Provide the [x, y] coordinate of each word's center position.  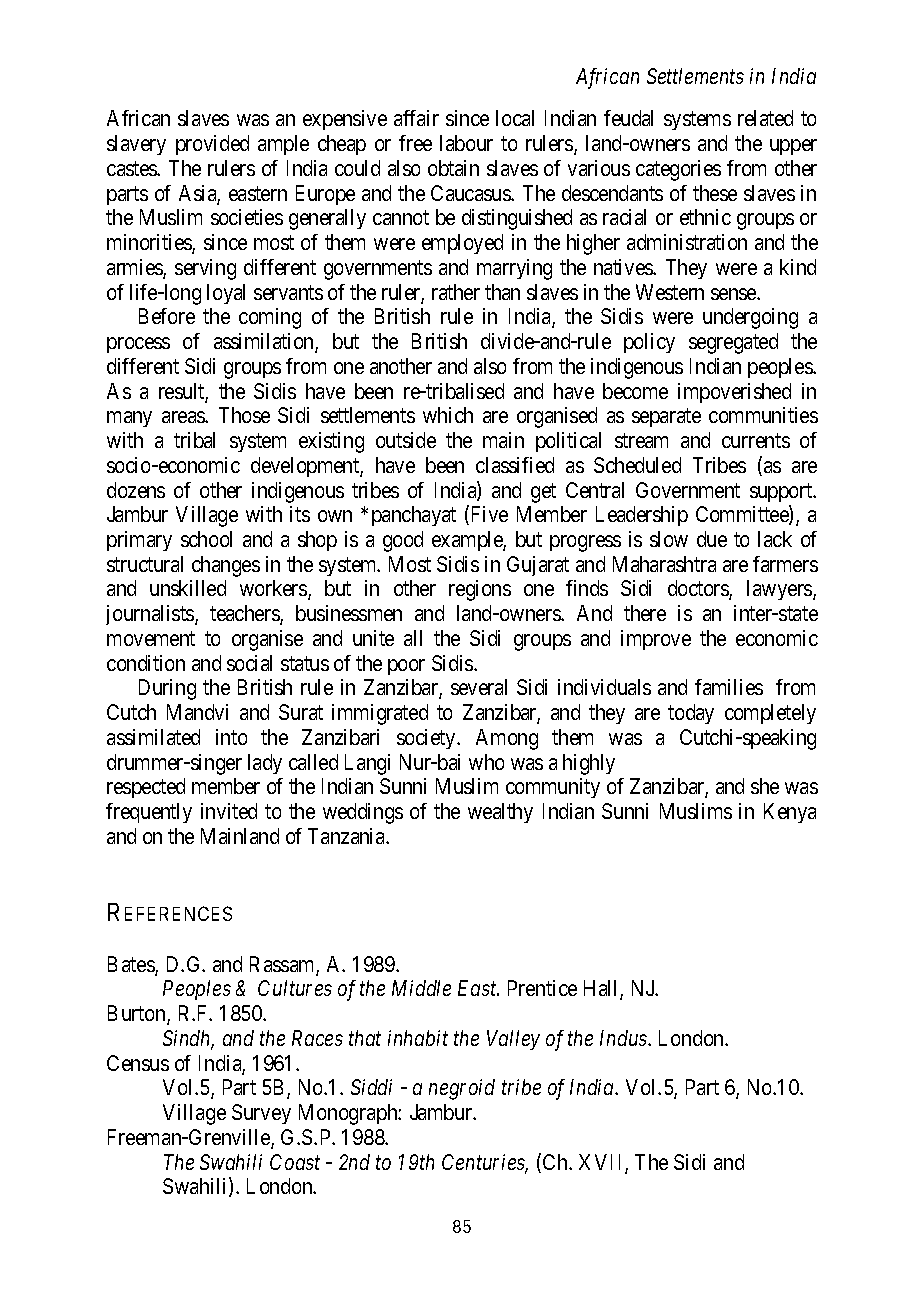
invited [229, 811]
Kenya [790, 813]
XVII [602, 1163]
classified [515, 465]
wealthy [500, 813]
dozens [136, 490]
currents [756, 441]
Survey [261, 1114]
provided [212, 145]
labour [466, 143]
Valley [513, 1040]
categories [678, 170]
